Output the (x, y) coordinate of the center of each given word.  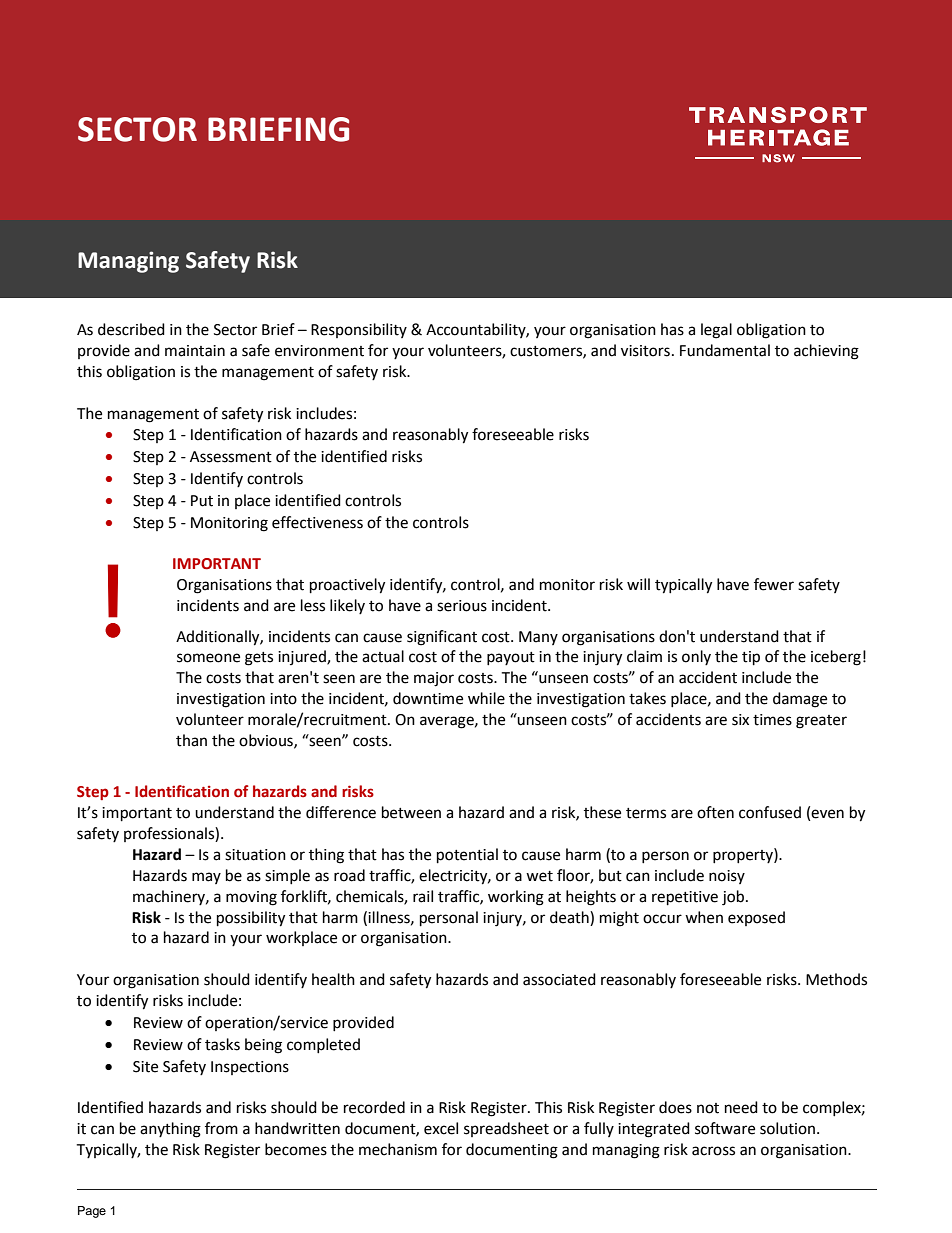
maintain (195, 351)
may (206, 878)
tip (751, 658)
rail (423, 896)
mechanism (398, 1149)
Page (92, 1212)
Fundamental (725, 350)
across (713, 1151)
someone (208, 658)
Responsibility (359, 330)
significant (442, 638)
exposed (756, 918)
